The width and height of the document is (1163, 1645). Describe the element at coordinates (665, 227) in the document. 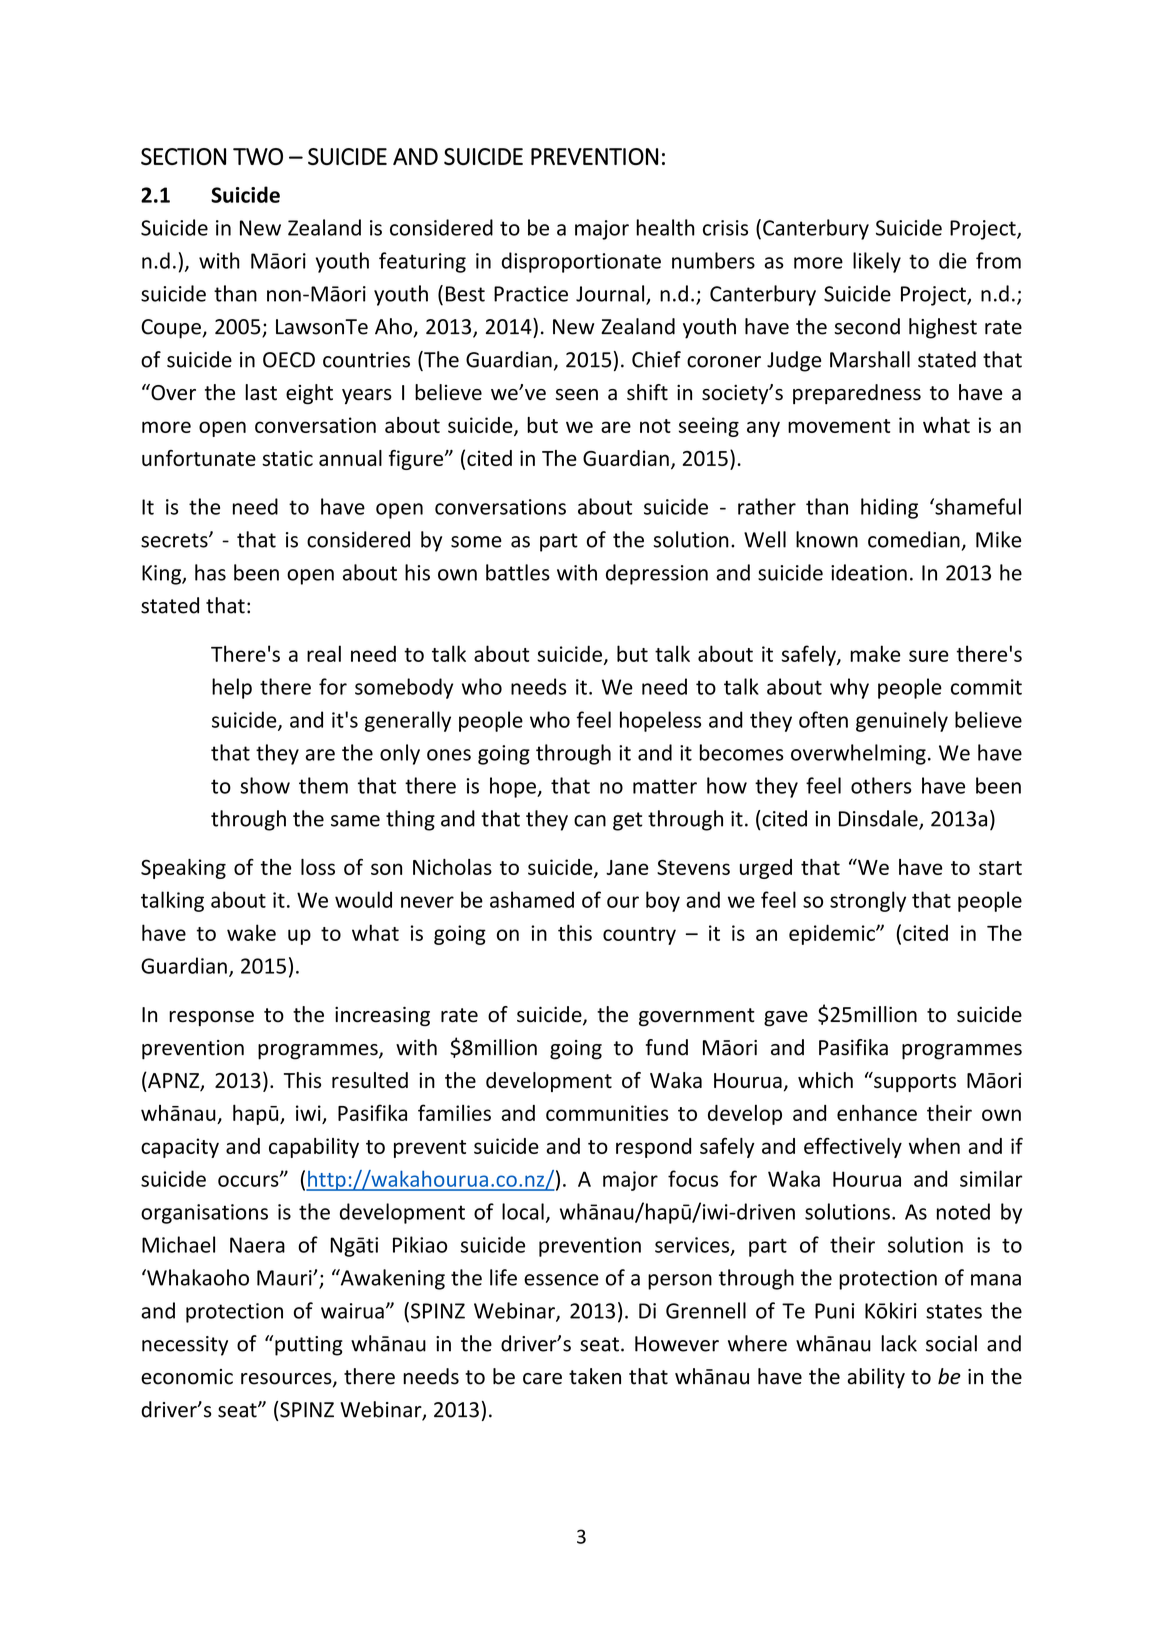

I see `health` at that location.
